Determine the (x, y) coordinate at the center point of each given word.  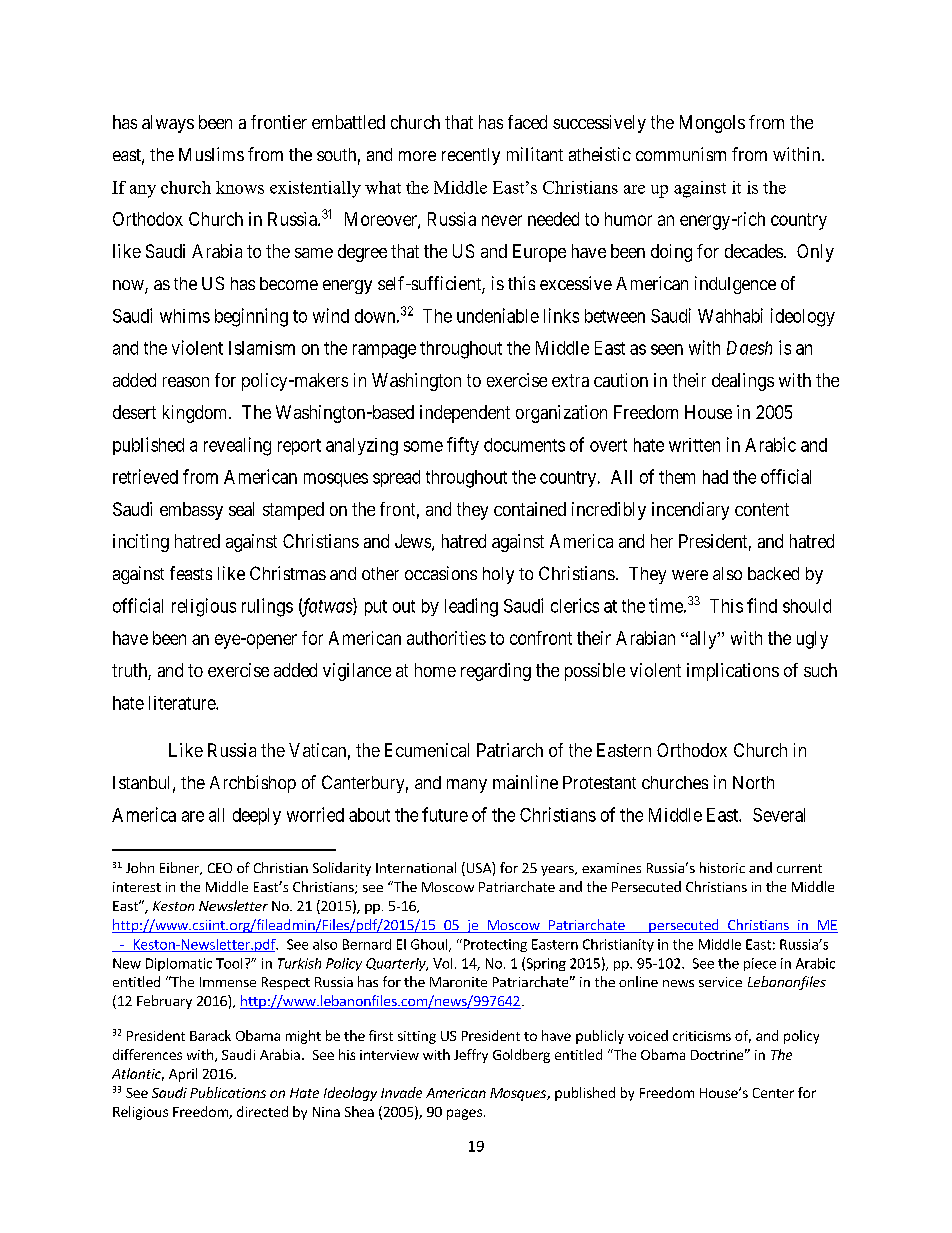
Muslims (211, 154)
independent (465, 414)
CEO (220, 868)
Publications (228, 1092)
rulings (267, 607)
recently (471, 156)
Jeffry (471, 1056)
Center (773, 1093)
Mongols (712, 124)
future (445, 814)
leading (471, 607)
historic (722, 867)
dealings (743, 382)
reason (186, 382)
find (762, 605)
